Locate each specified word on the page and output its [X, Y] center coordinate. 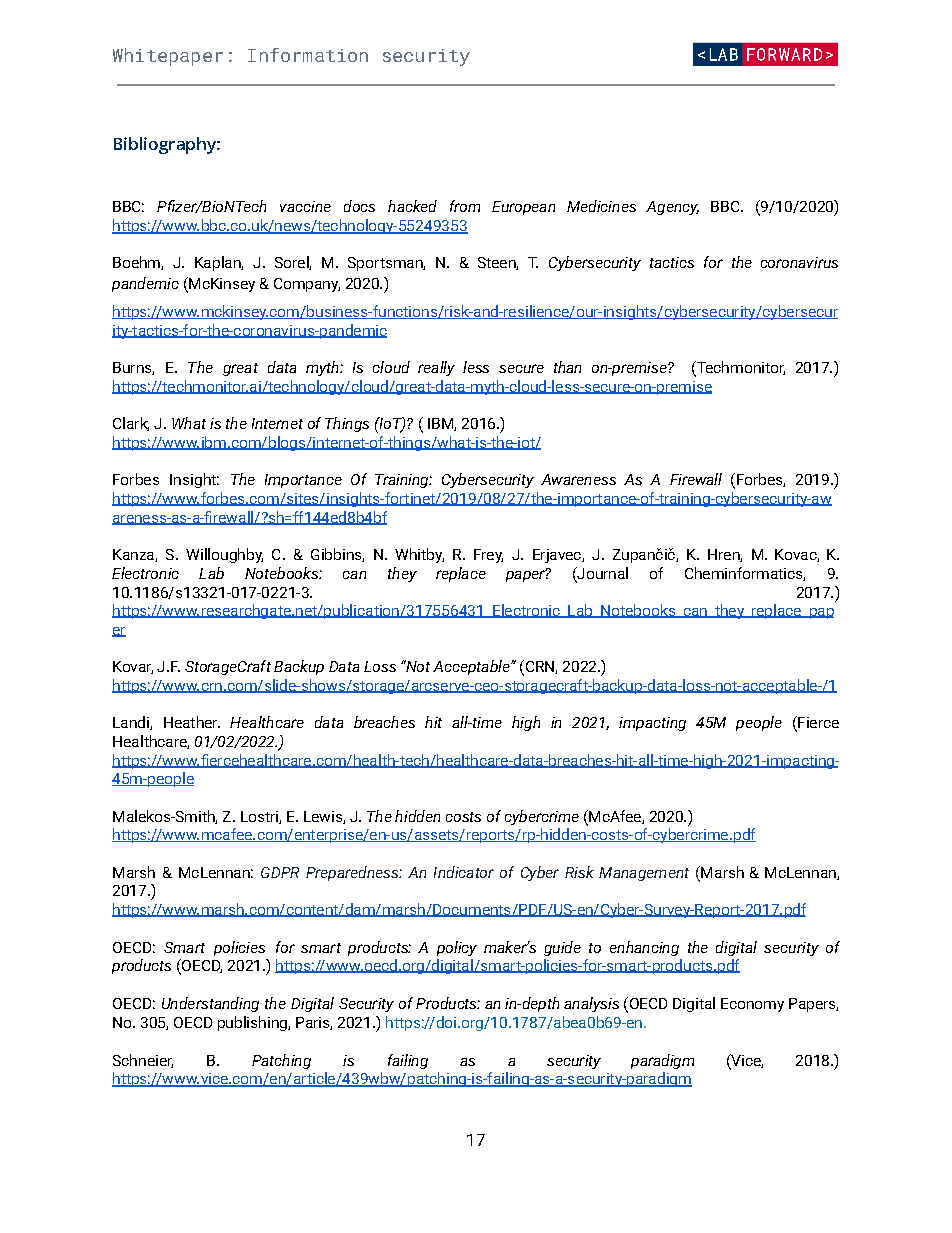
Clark [131, 424]
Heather [192, 722]
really [436, 368]
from [465, 206]
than [567, 367]
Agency [672, 208]
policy [457, 948]
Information [308, 55]
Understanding [210, 1004]
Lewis [324, 817]
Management [644, 874]
